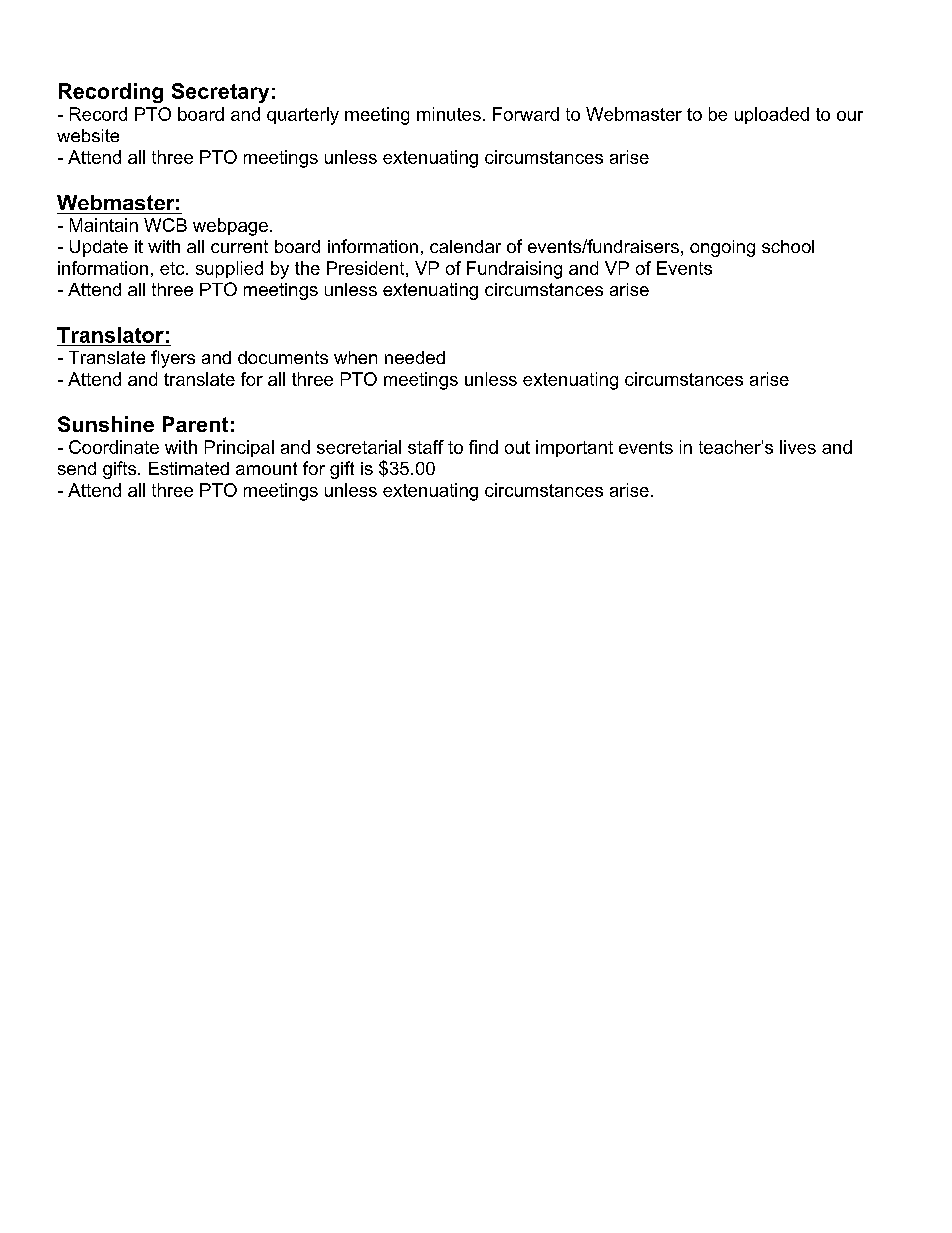 This screenshot has width=952, height=1233. I want to click on Secretary, so click(220, 93).
